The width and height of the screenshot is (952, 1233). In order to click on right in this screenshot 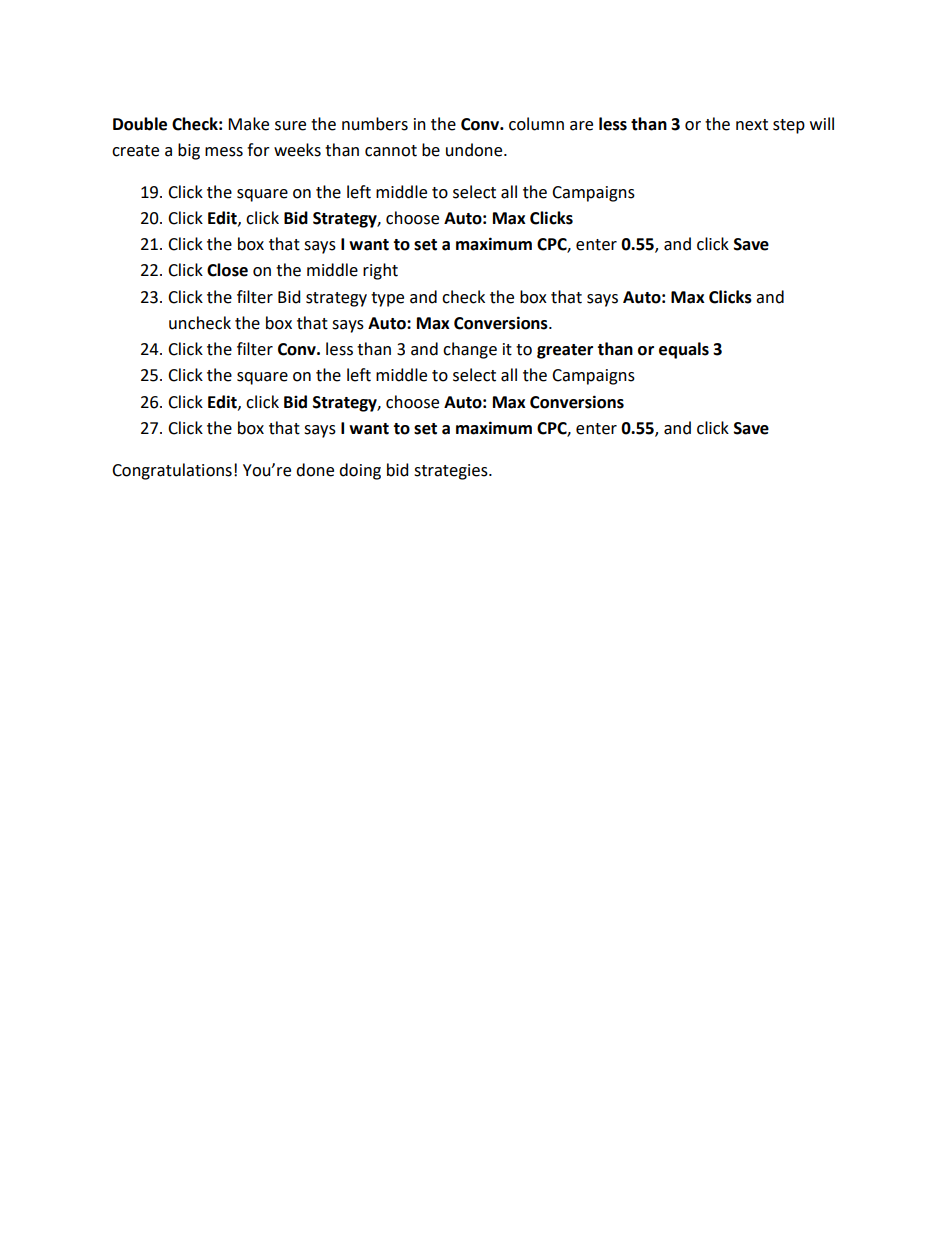, I will do `click(380, 271)`.
